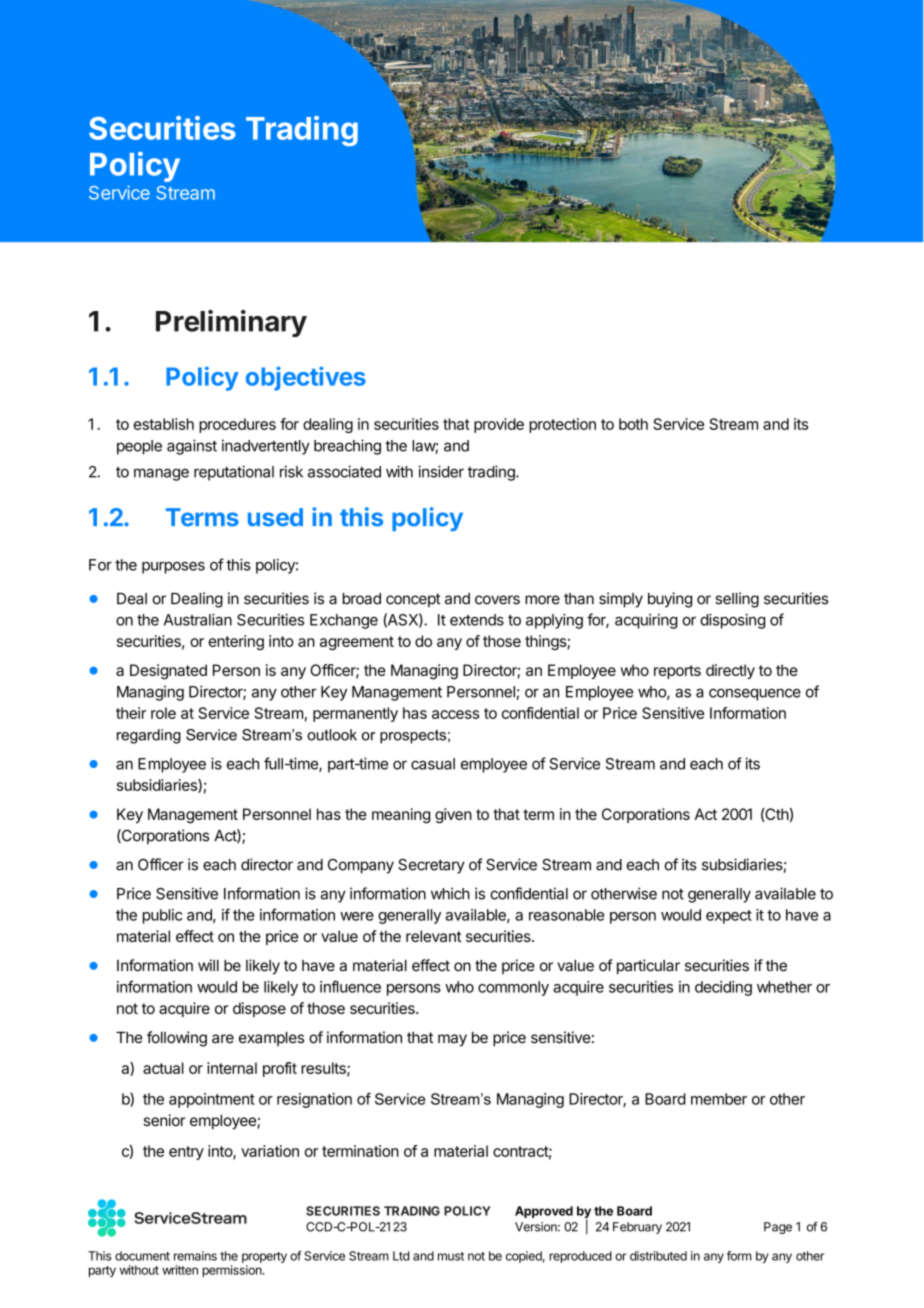 The height and width of the screenshot is (1308, 924). I want to click on regarding, so click(149, 736).
